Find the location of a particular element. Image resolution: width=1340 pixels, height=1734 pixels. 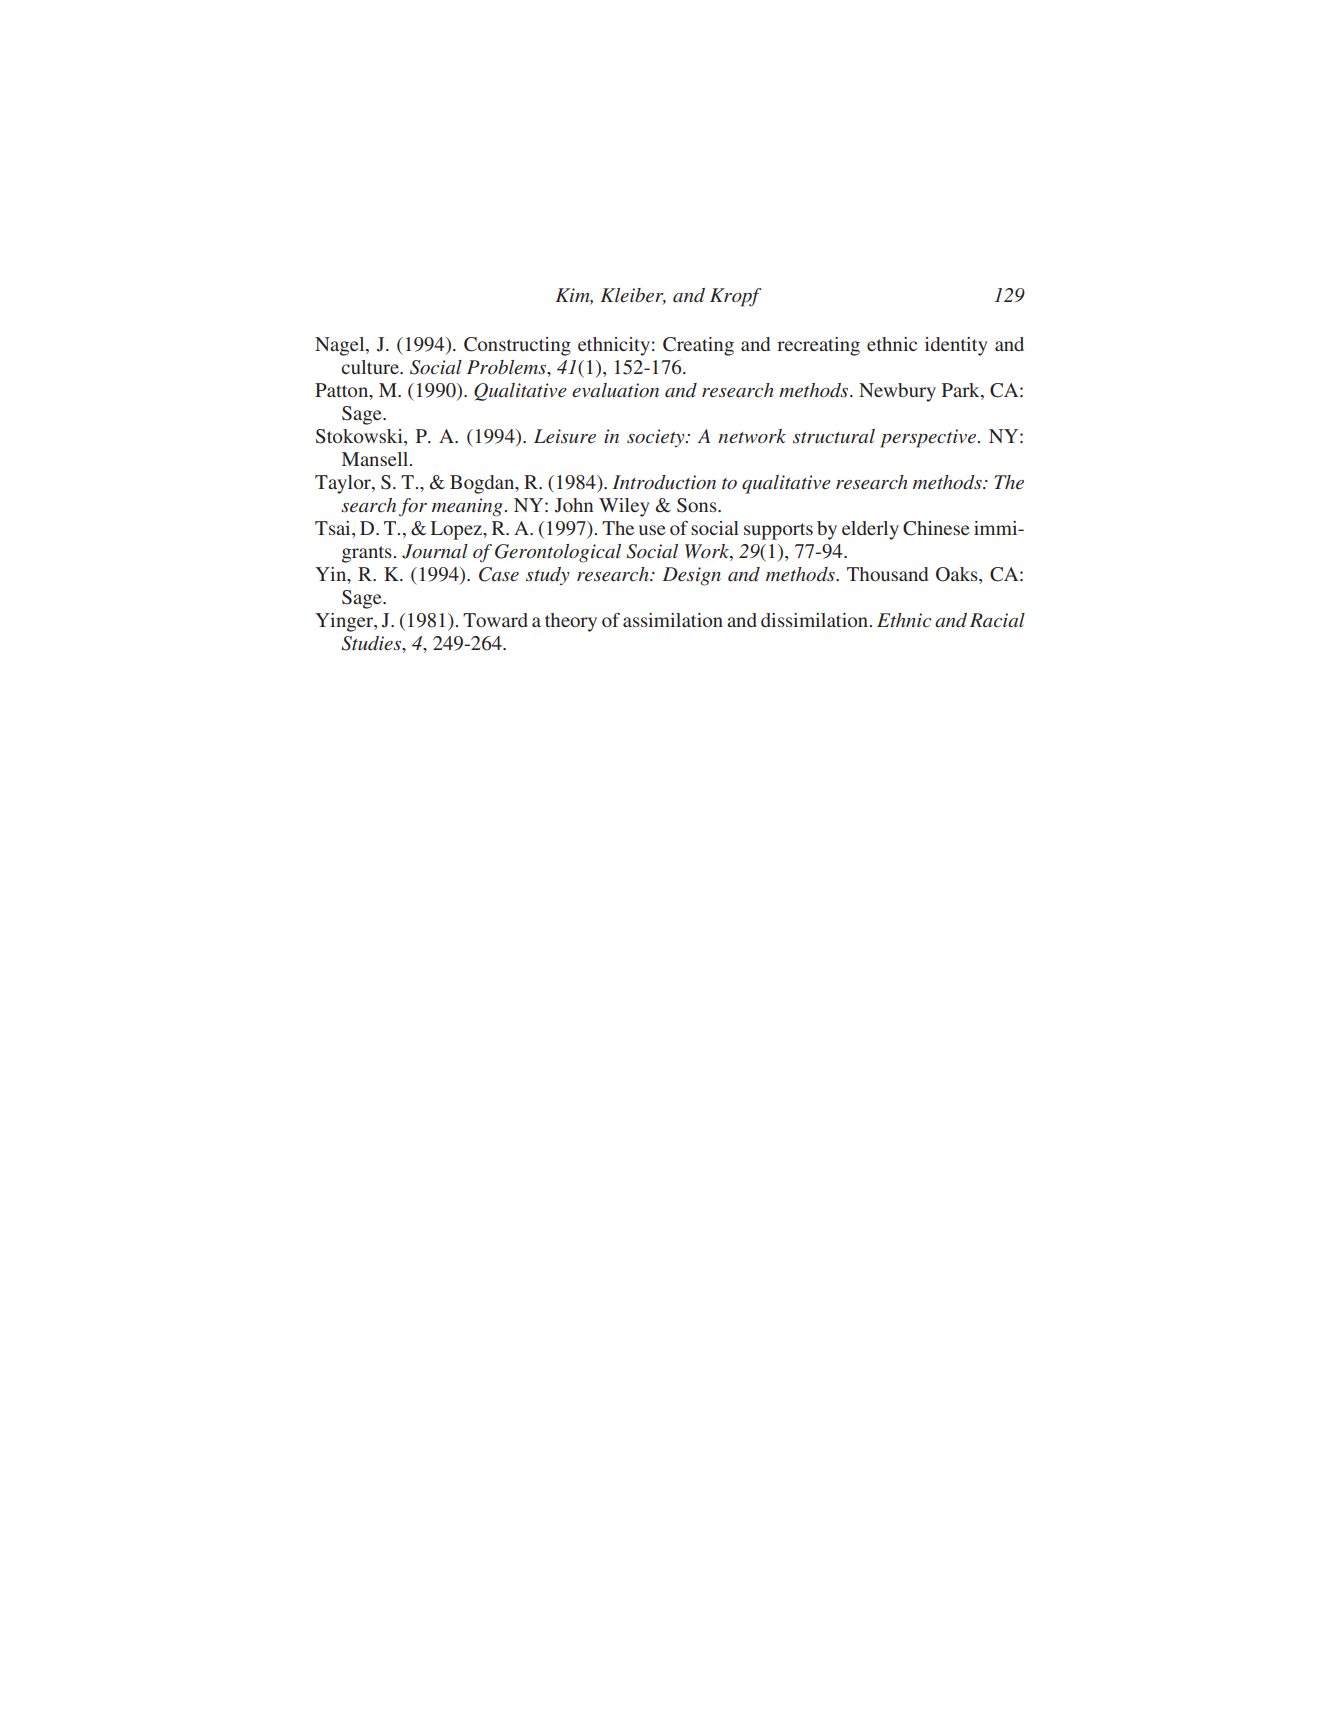

Lopez is located at coordinates (457, 530).
